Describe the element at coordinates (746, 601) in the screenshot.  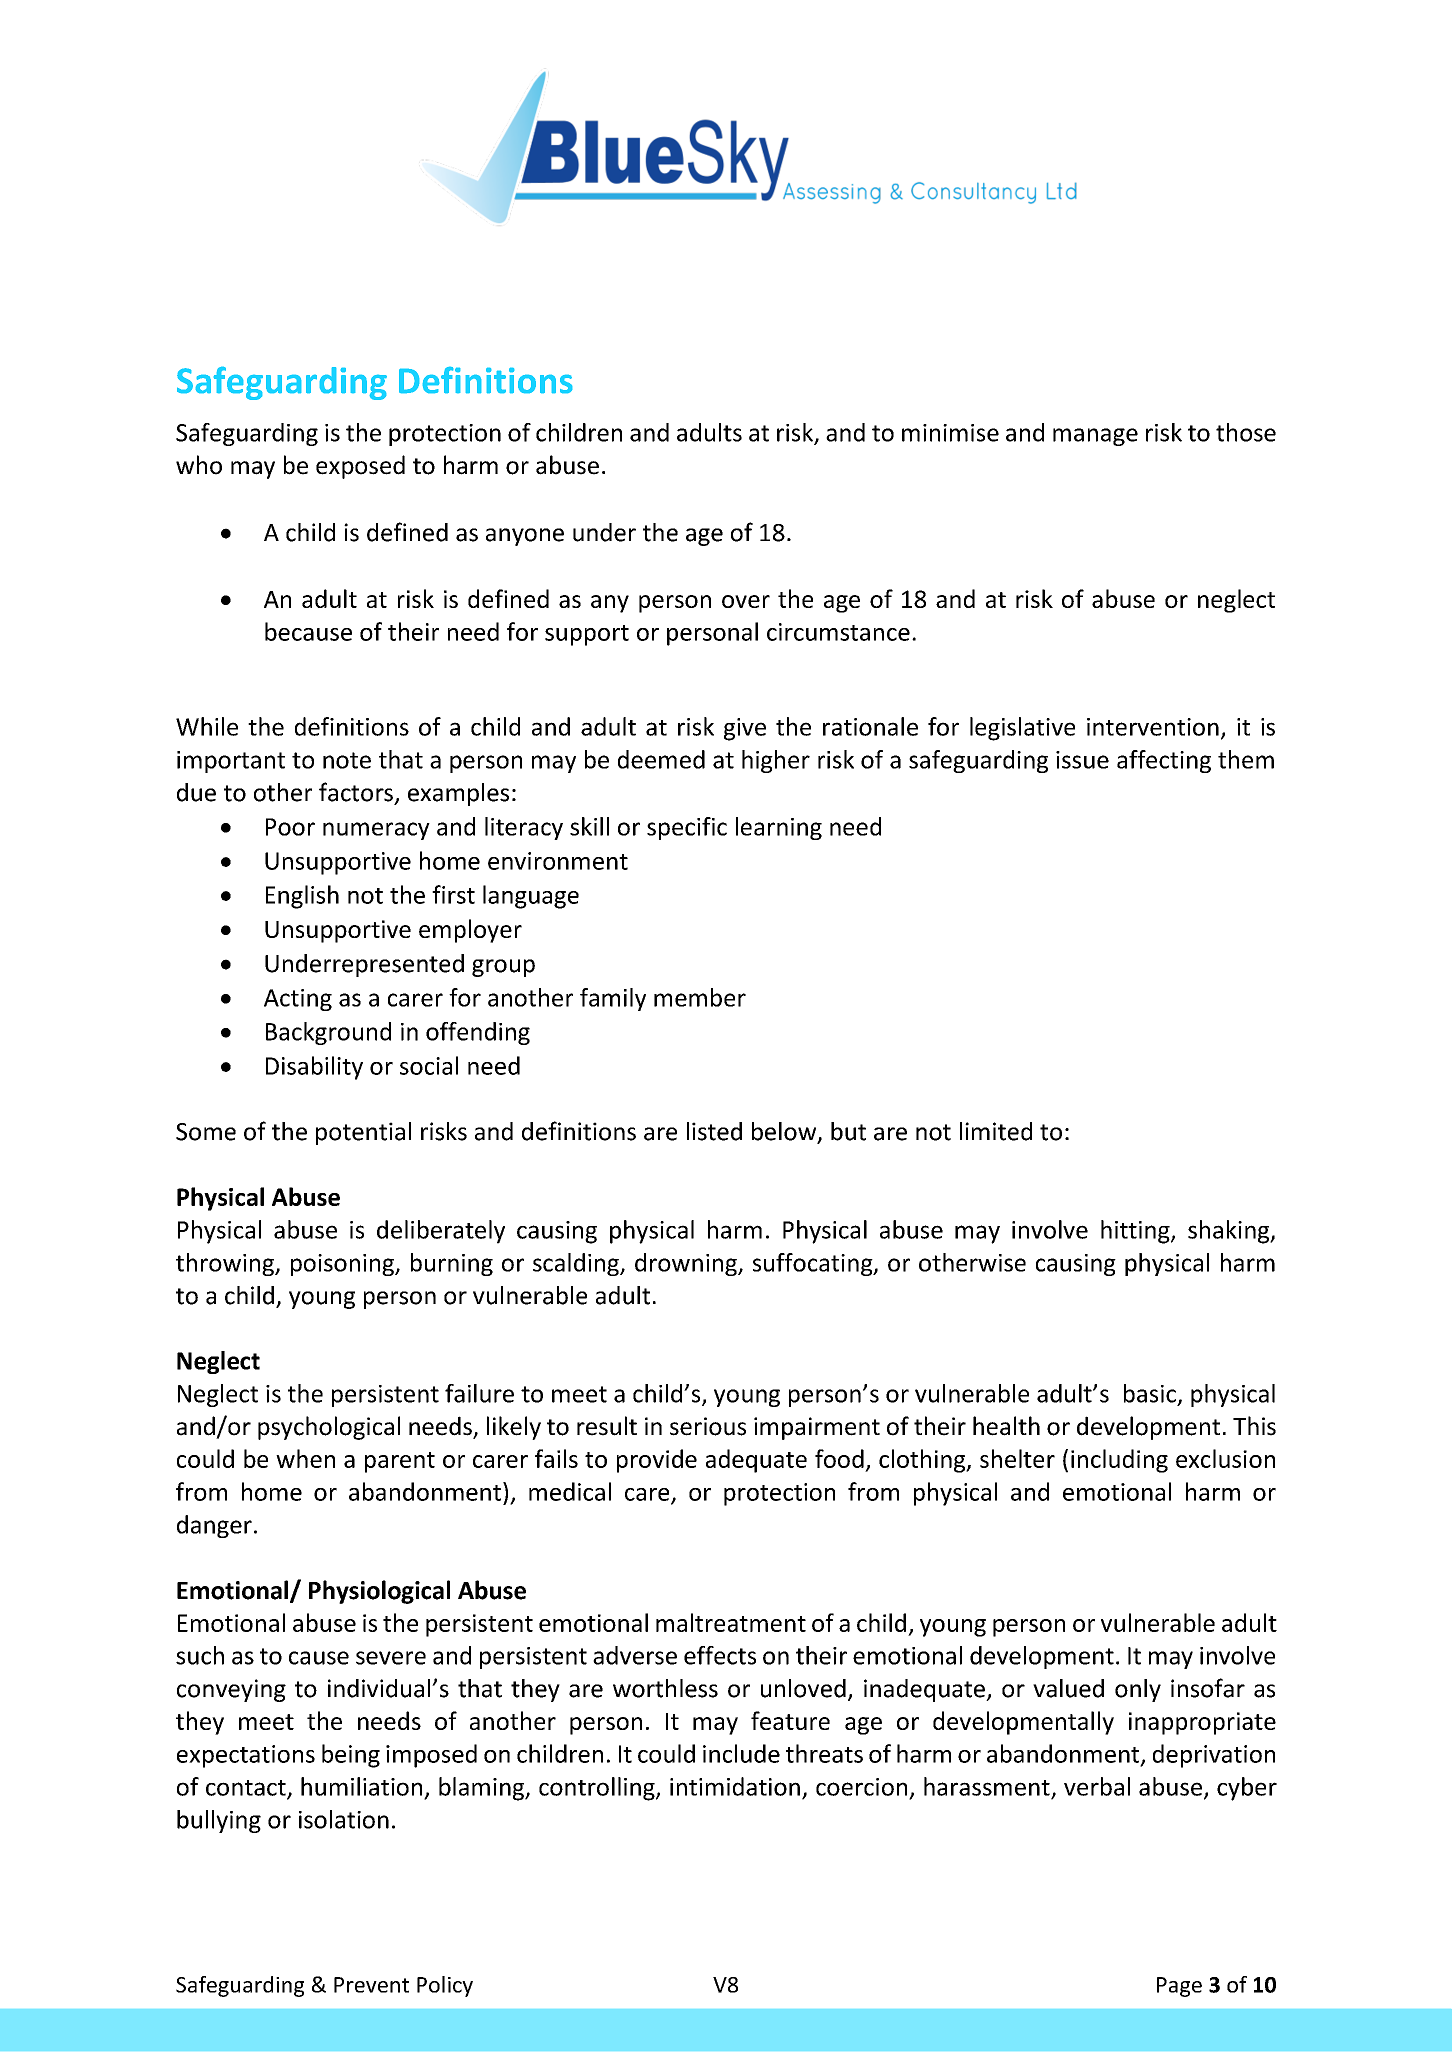
I see `over` at that location.
